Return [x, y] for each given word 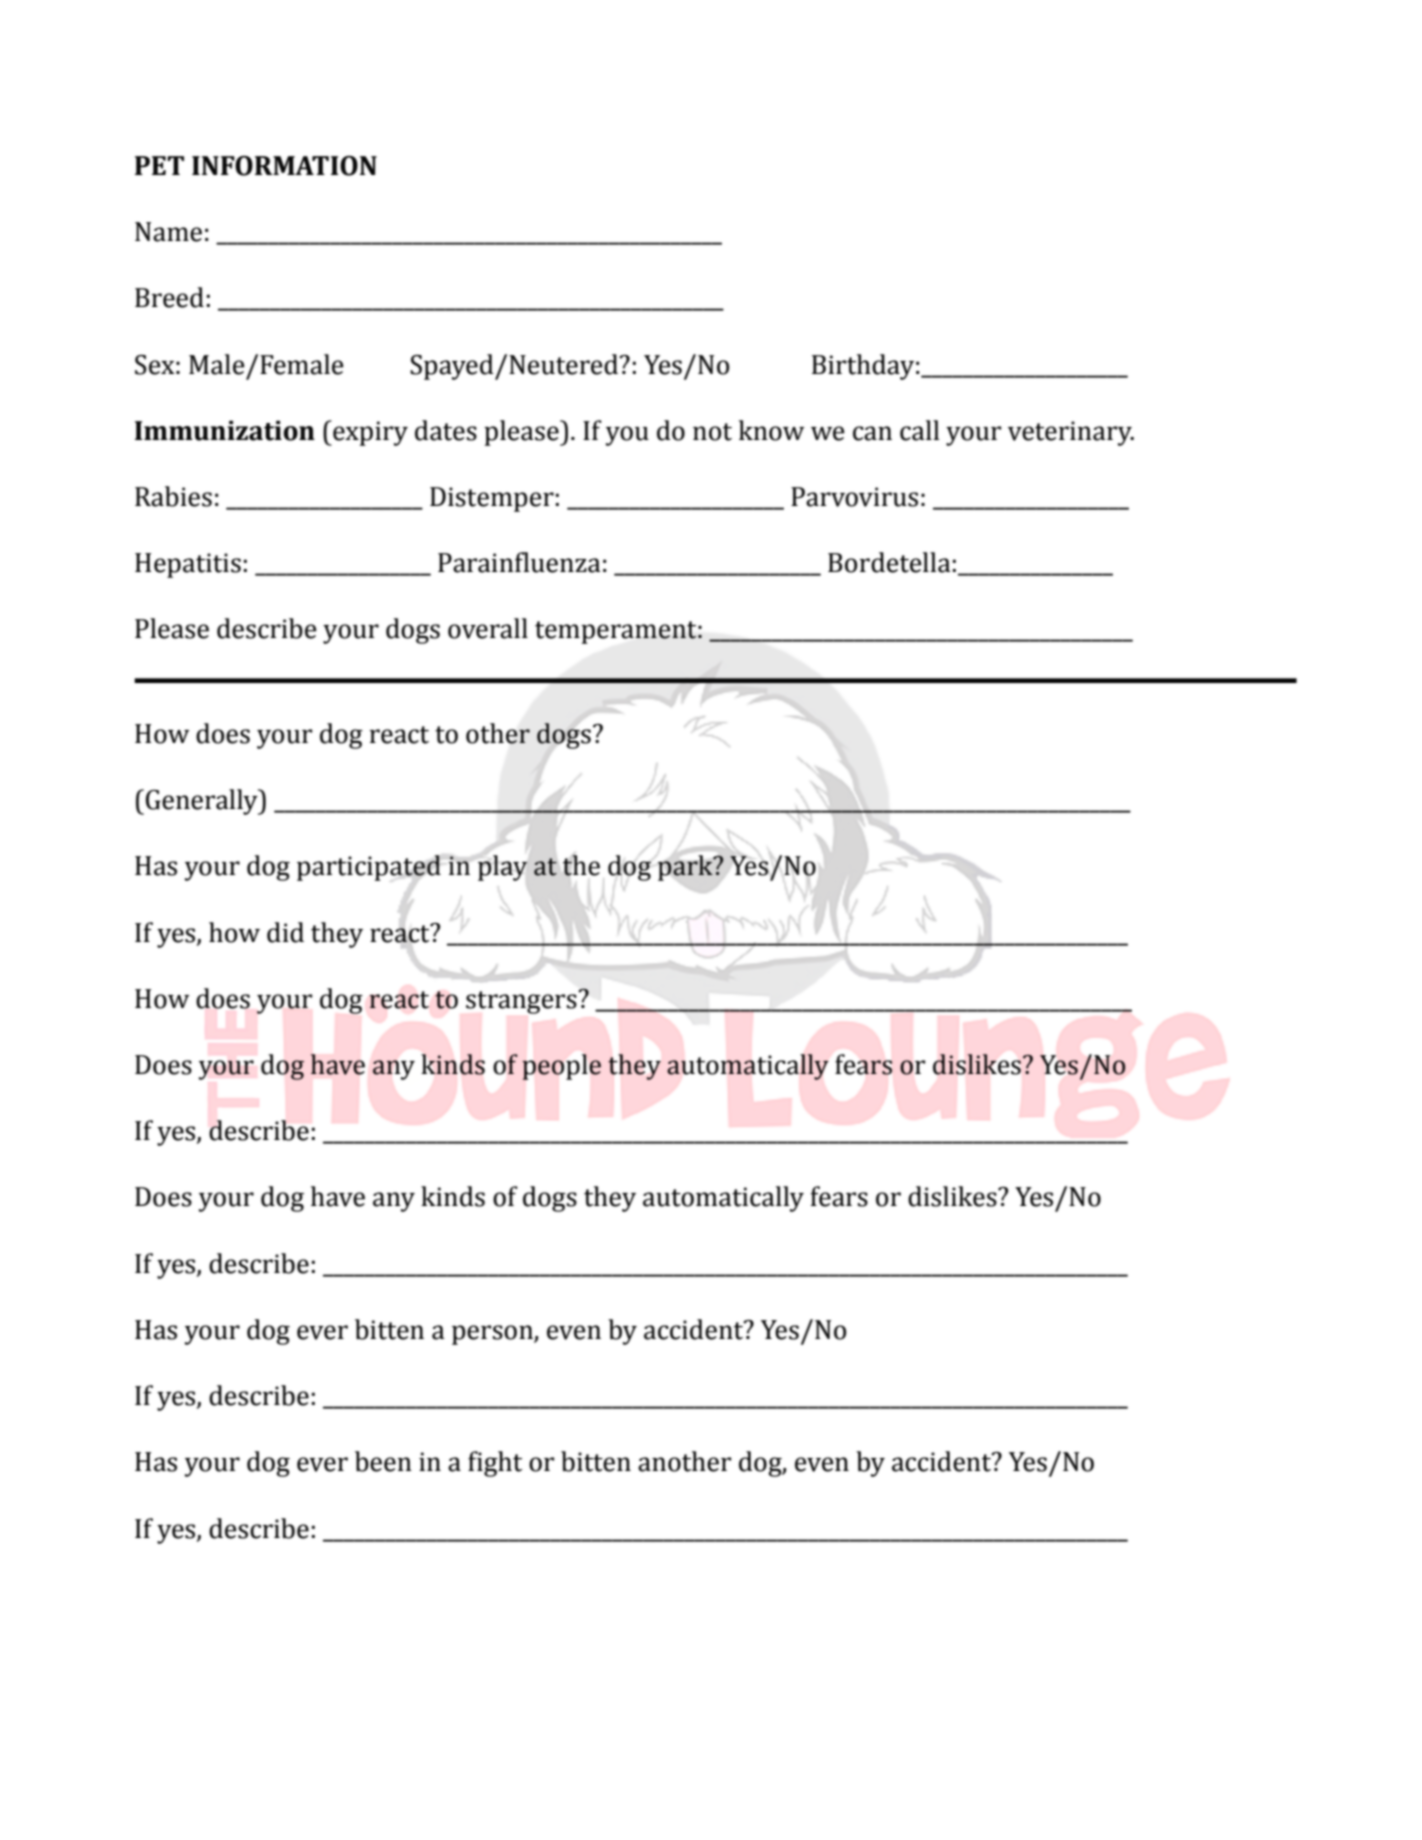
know [771, 430]
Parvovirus [854, 497]
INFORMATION [284, 166]
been [383, 1461]
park [686, 868]
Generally [203, 802]
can [872, 433]
